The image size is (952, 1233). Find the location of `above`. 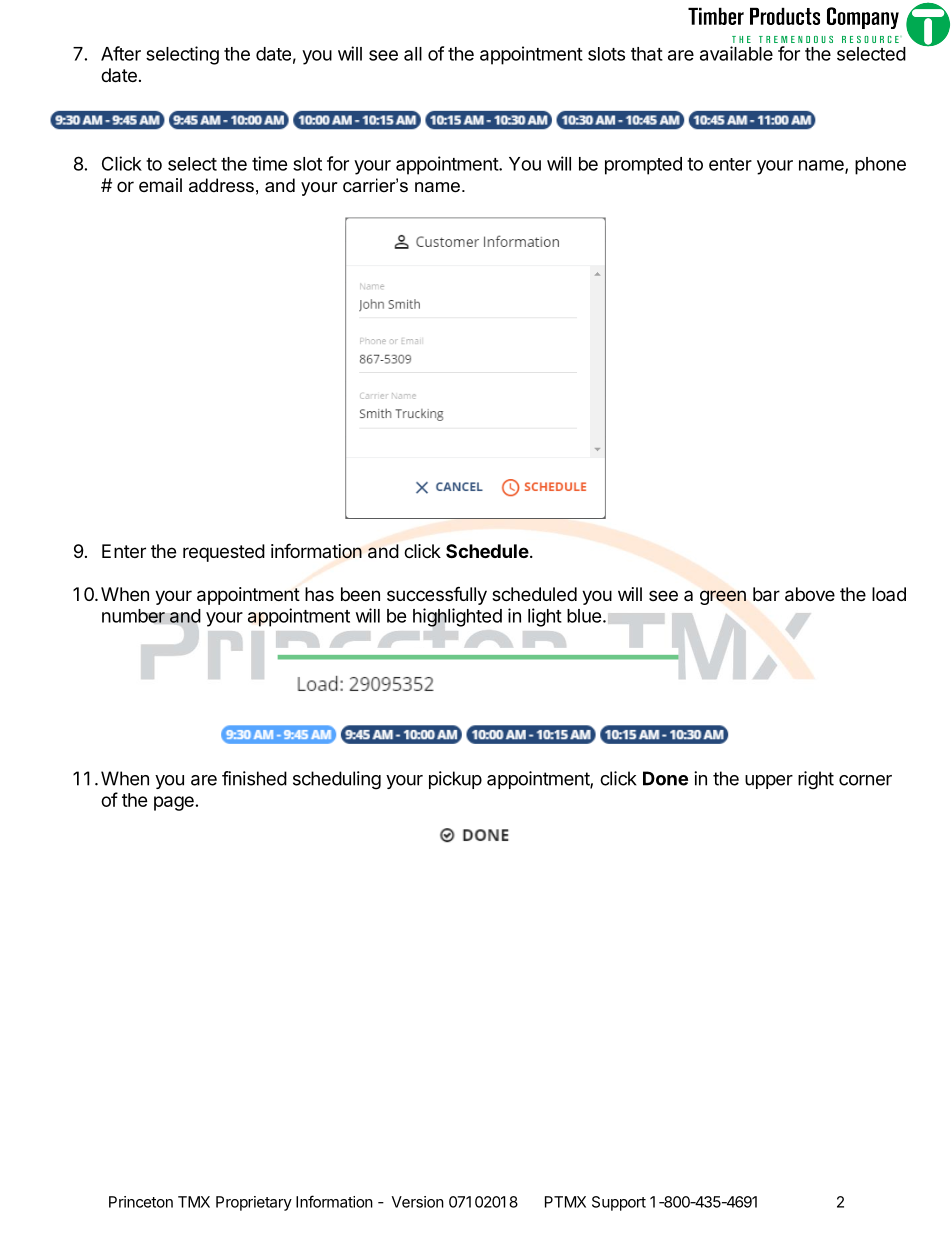

above is located at coordinates (810, 594).
